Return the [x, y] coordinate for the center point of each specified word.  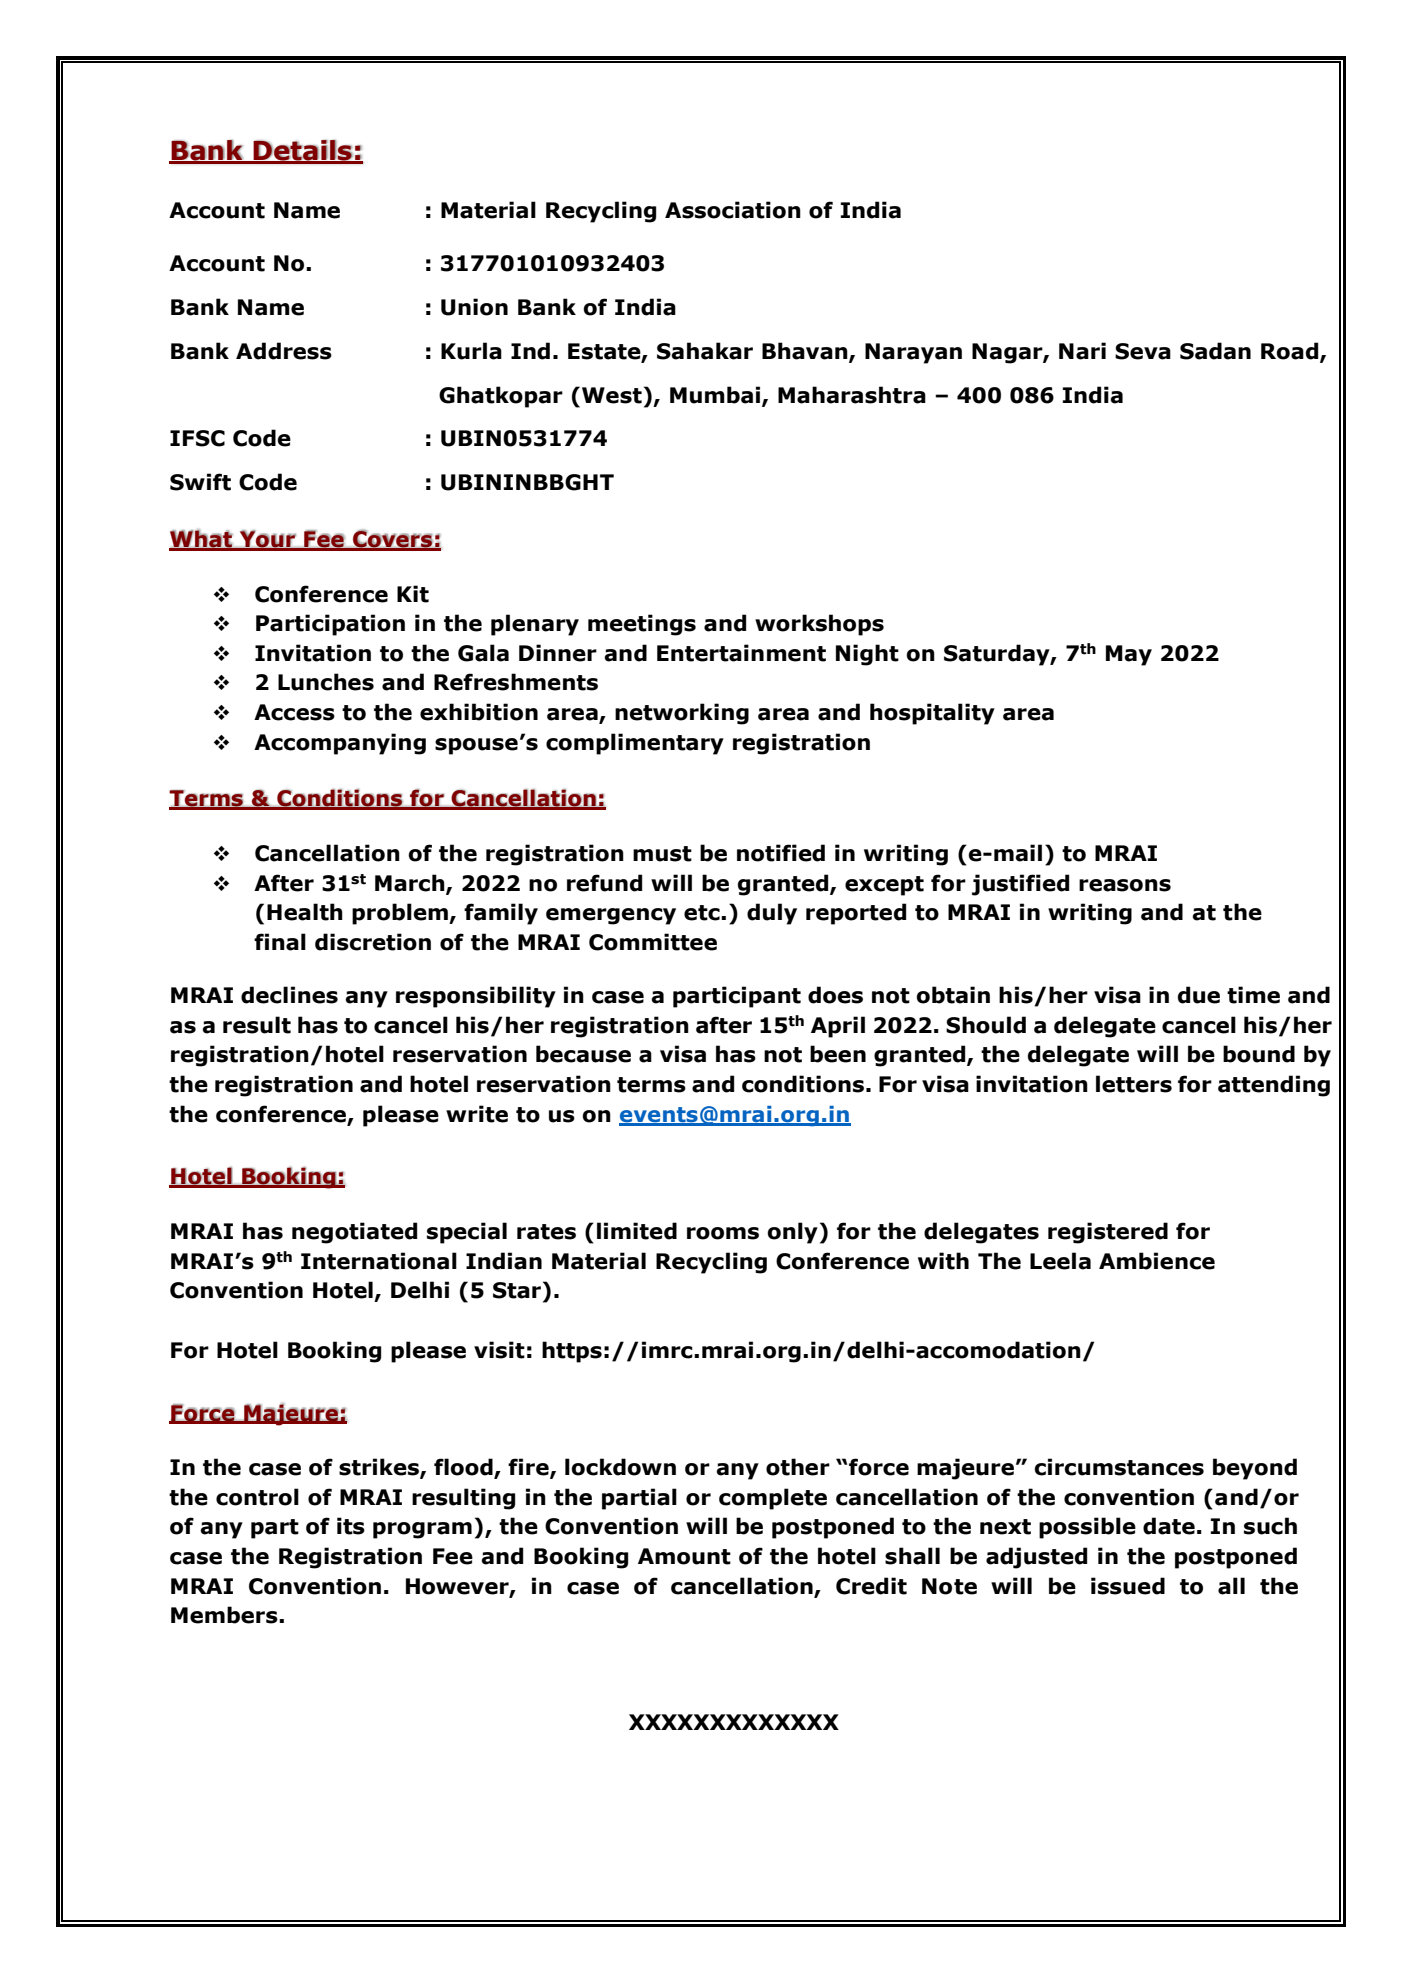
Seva [1143, 351]
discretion [373, 942]
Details [303, 151]
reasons [1125, 885]
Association [733, 210]
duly [772, 914]
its [351, 1526]
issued [1128, 1586]
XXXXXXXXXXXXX [734, 1722]
